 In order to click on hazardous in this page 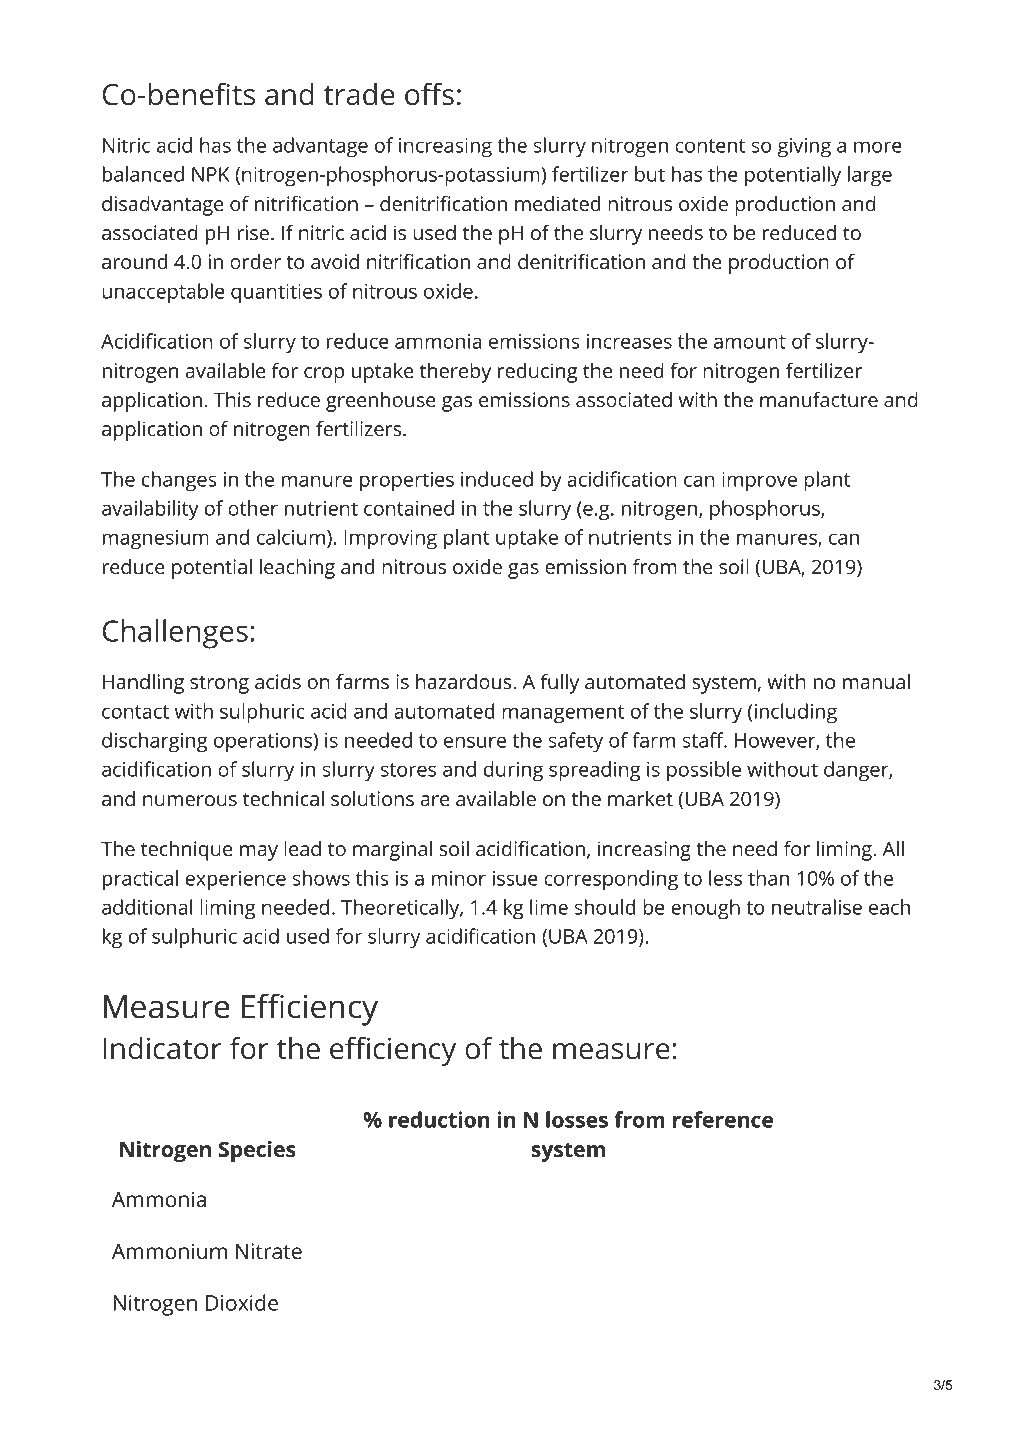, I will do `click(465, 681)`.
